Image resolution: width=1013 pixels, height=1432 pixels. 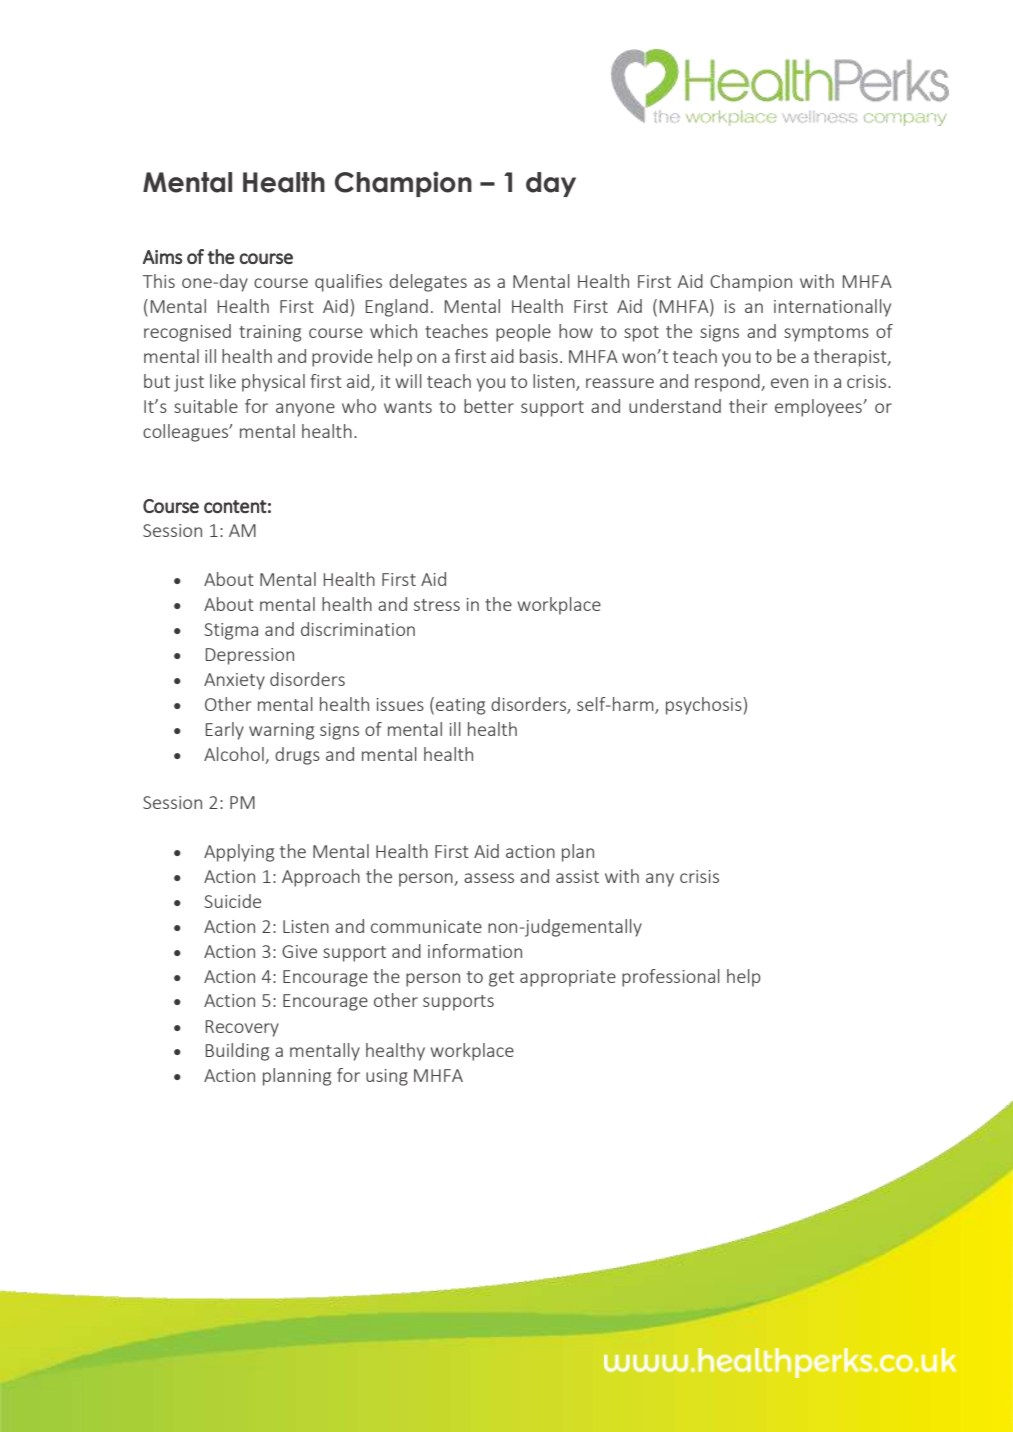 I want to click on internationally, so click(x=832, y=308).
